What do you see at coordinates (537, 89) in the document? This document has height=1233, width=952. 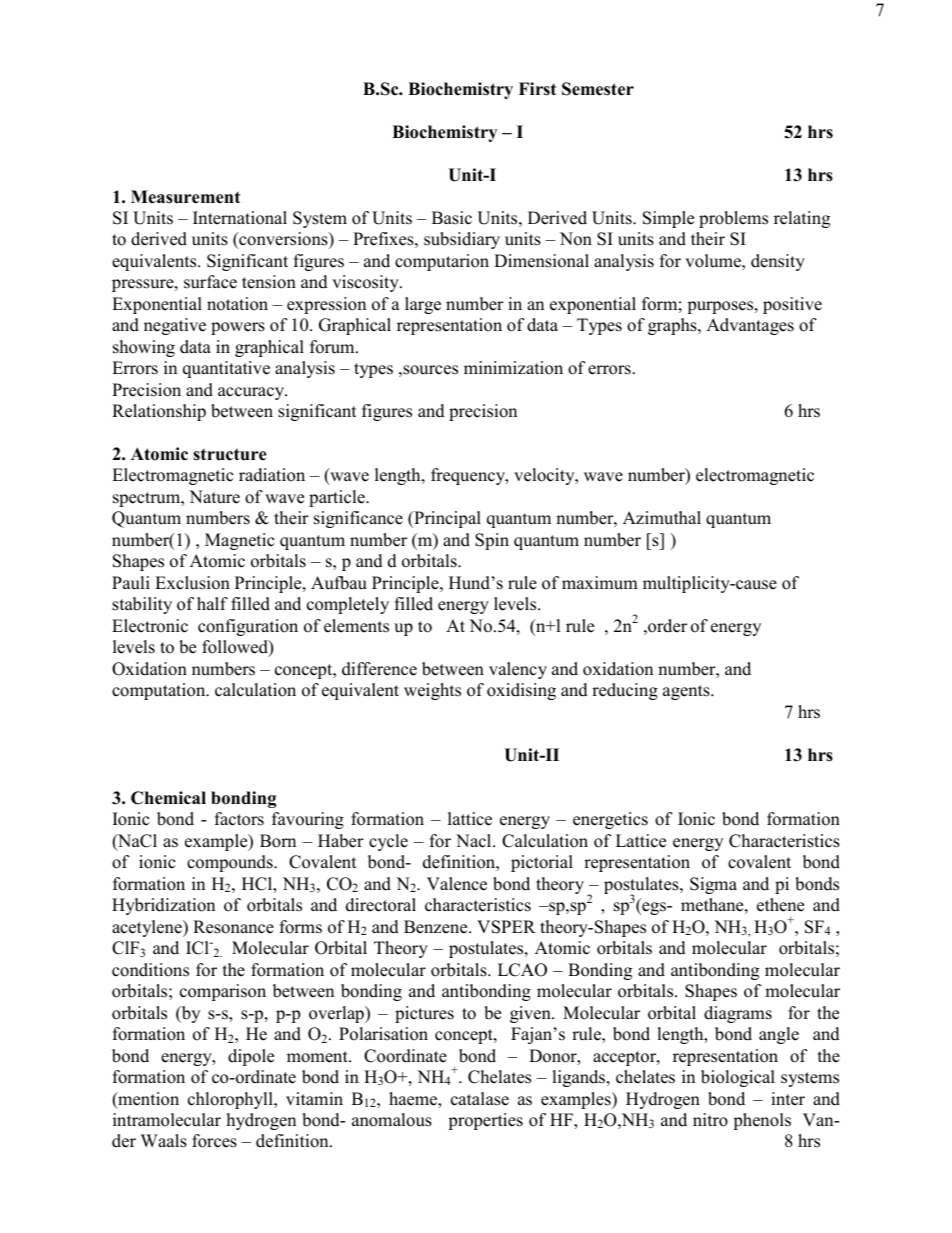 I see `First` at bounding box center [537, 89].
